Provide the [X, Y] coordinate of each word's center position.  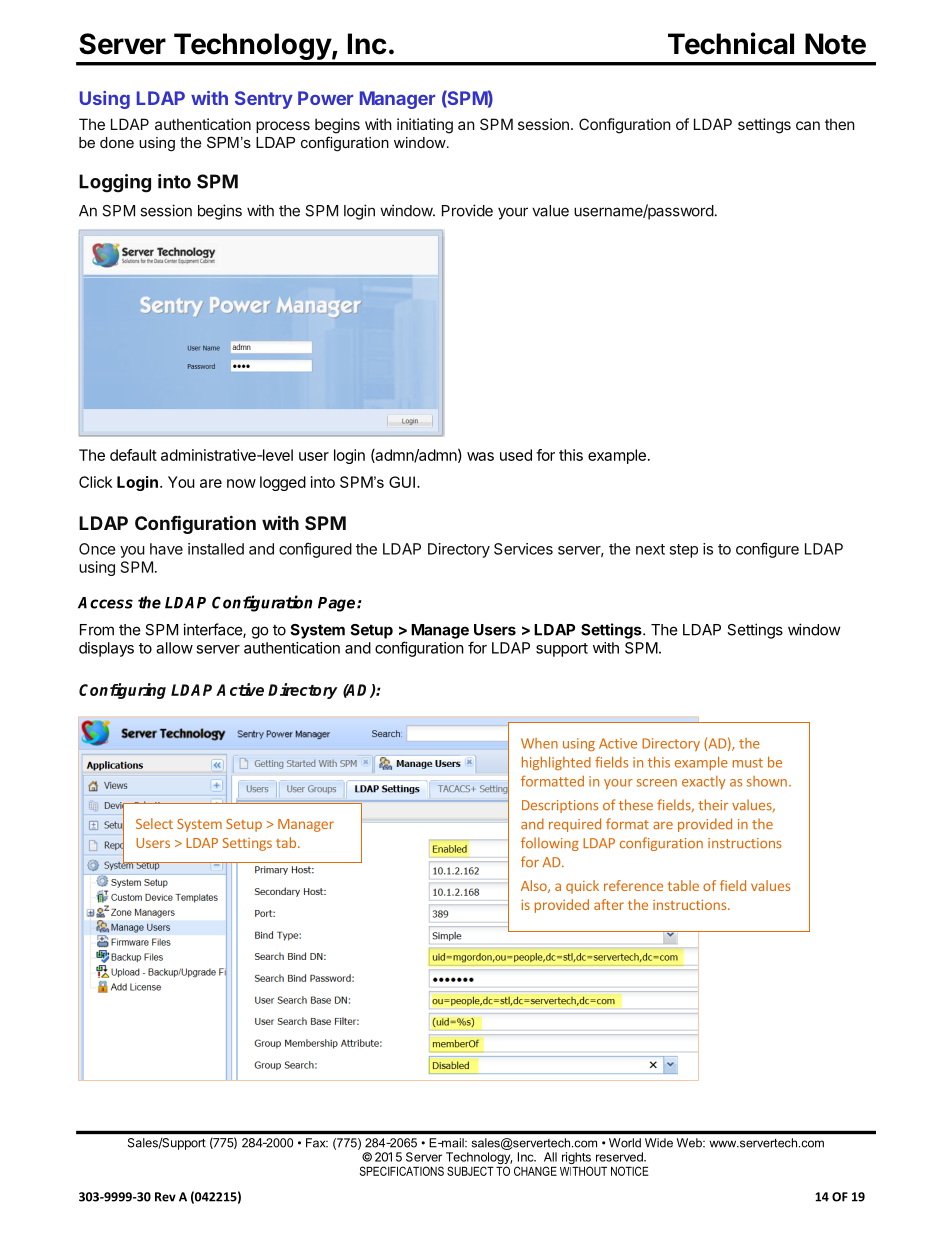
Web [690, 1143]
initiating [425, 126]
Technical [731, 43]
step [684, 551]
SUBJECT [470, 1171]
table [683, 885]
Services [523, 549]
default [133, 455]
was [480, 456]
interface [213, 630]
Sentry [264, 100]
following [550, 844]
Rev [165, 1197]
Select [154, 823]
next [650, 549]
